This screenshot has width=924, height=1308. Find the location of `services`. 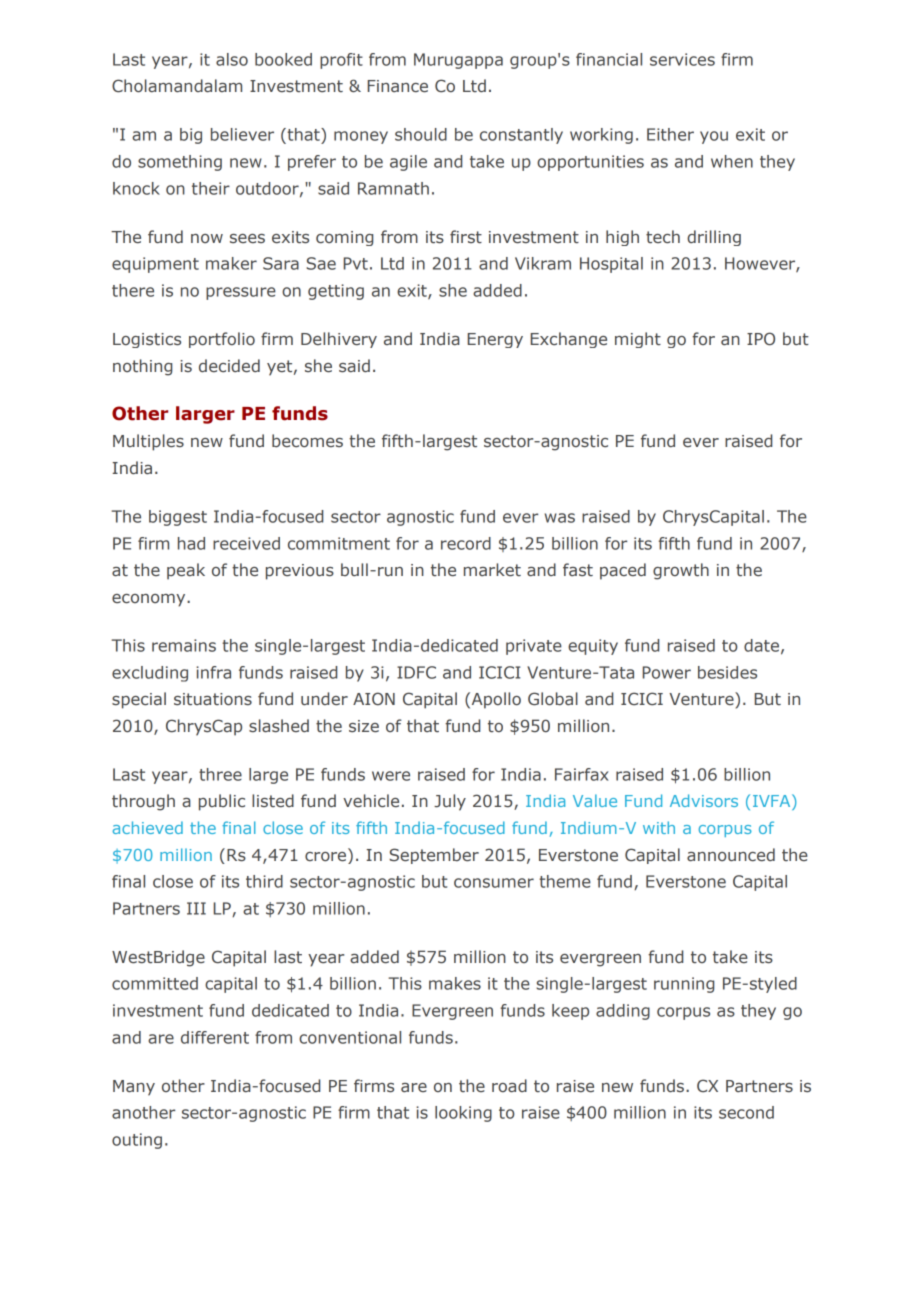

services is located at coordinates (682, 59).
